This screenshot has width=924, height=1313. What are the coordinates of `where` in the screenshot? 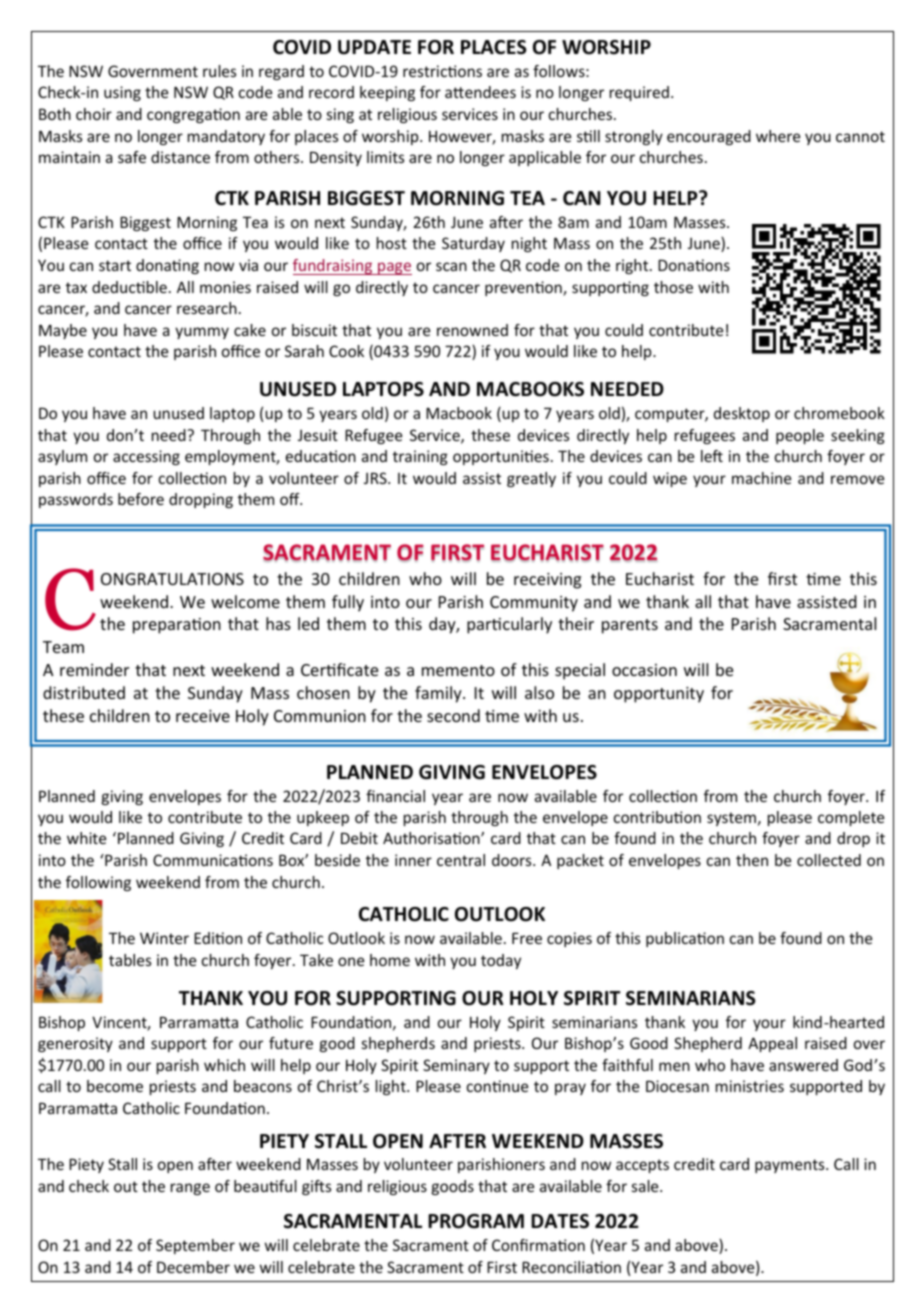 It's located at (778, 136).
